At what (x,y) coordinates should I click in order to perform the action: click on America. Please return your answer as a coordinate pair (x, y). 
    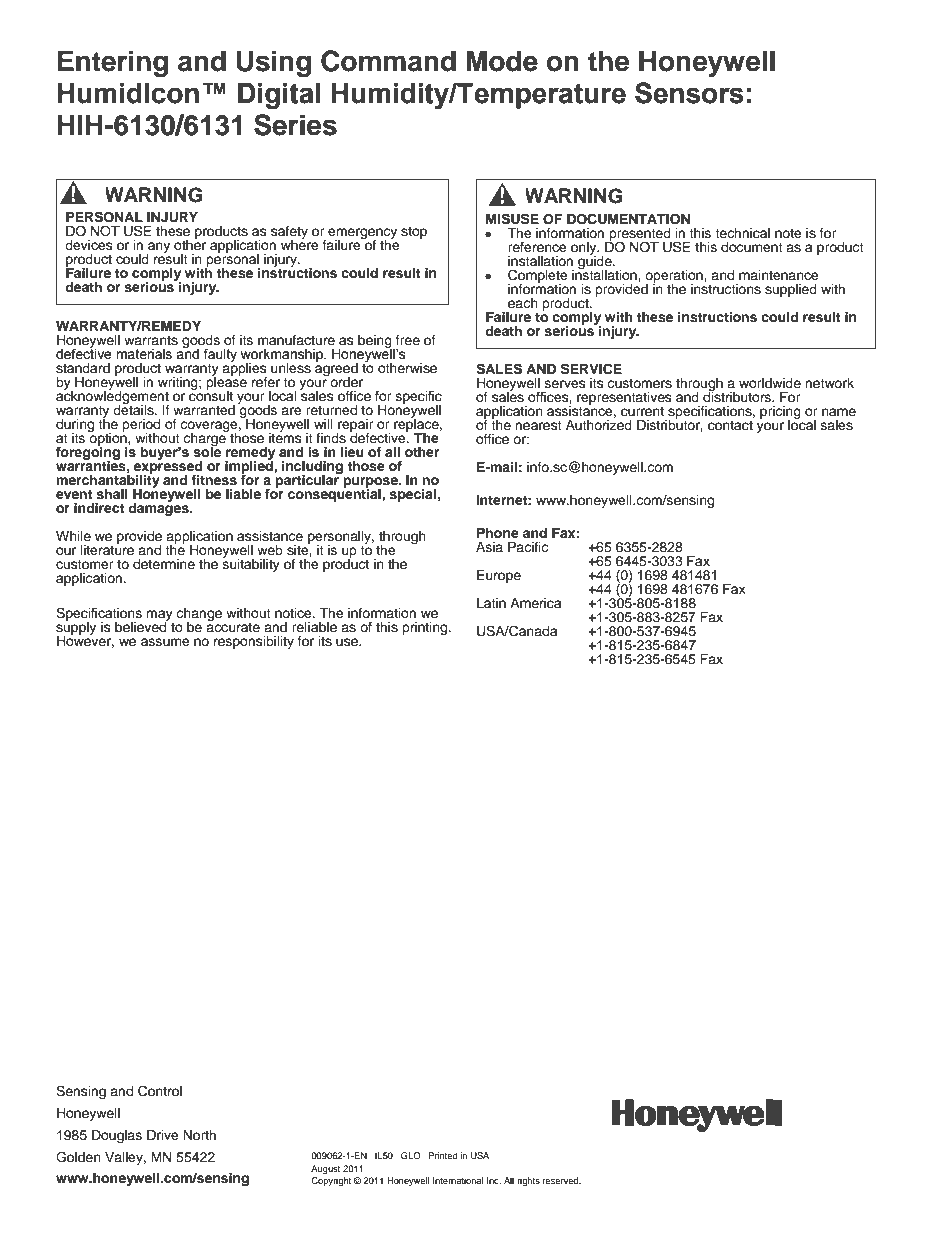
    Looking at the image, I should click on (536, 603).
